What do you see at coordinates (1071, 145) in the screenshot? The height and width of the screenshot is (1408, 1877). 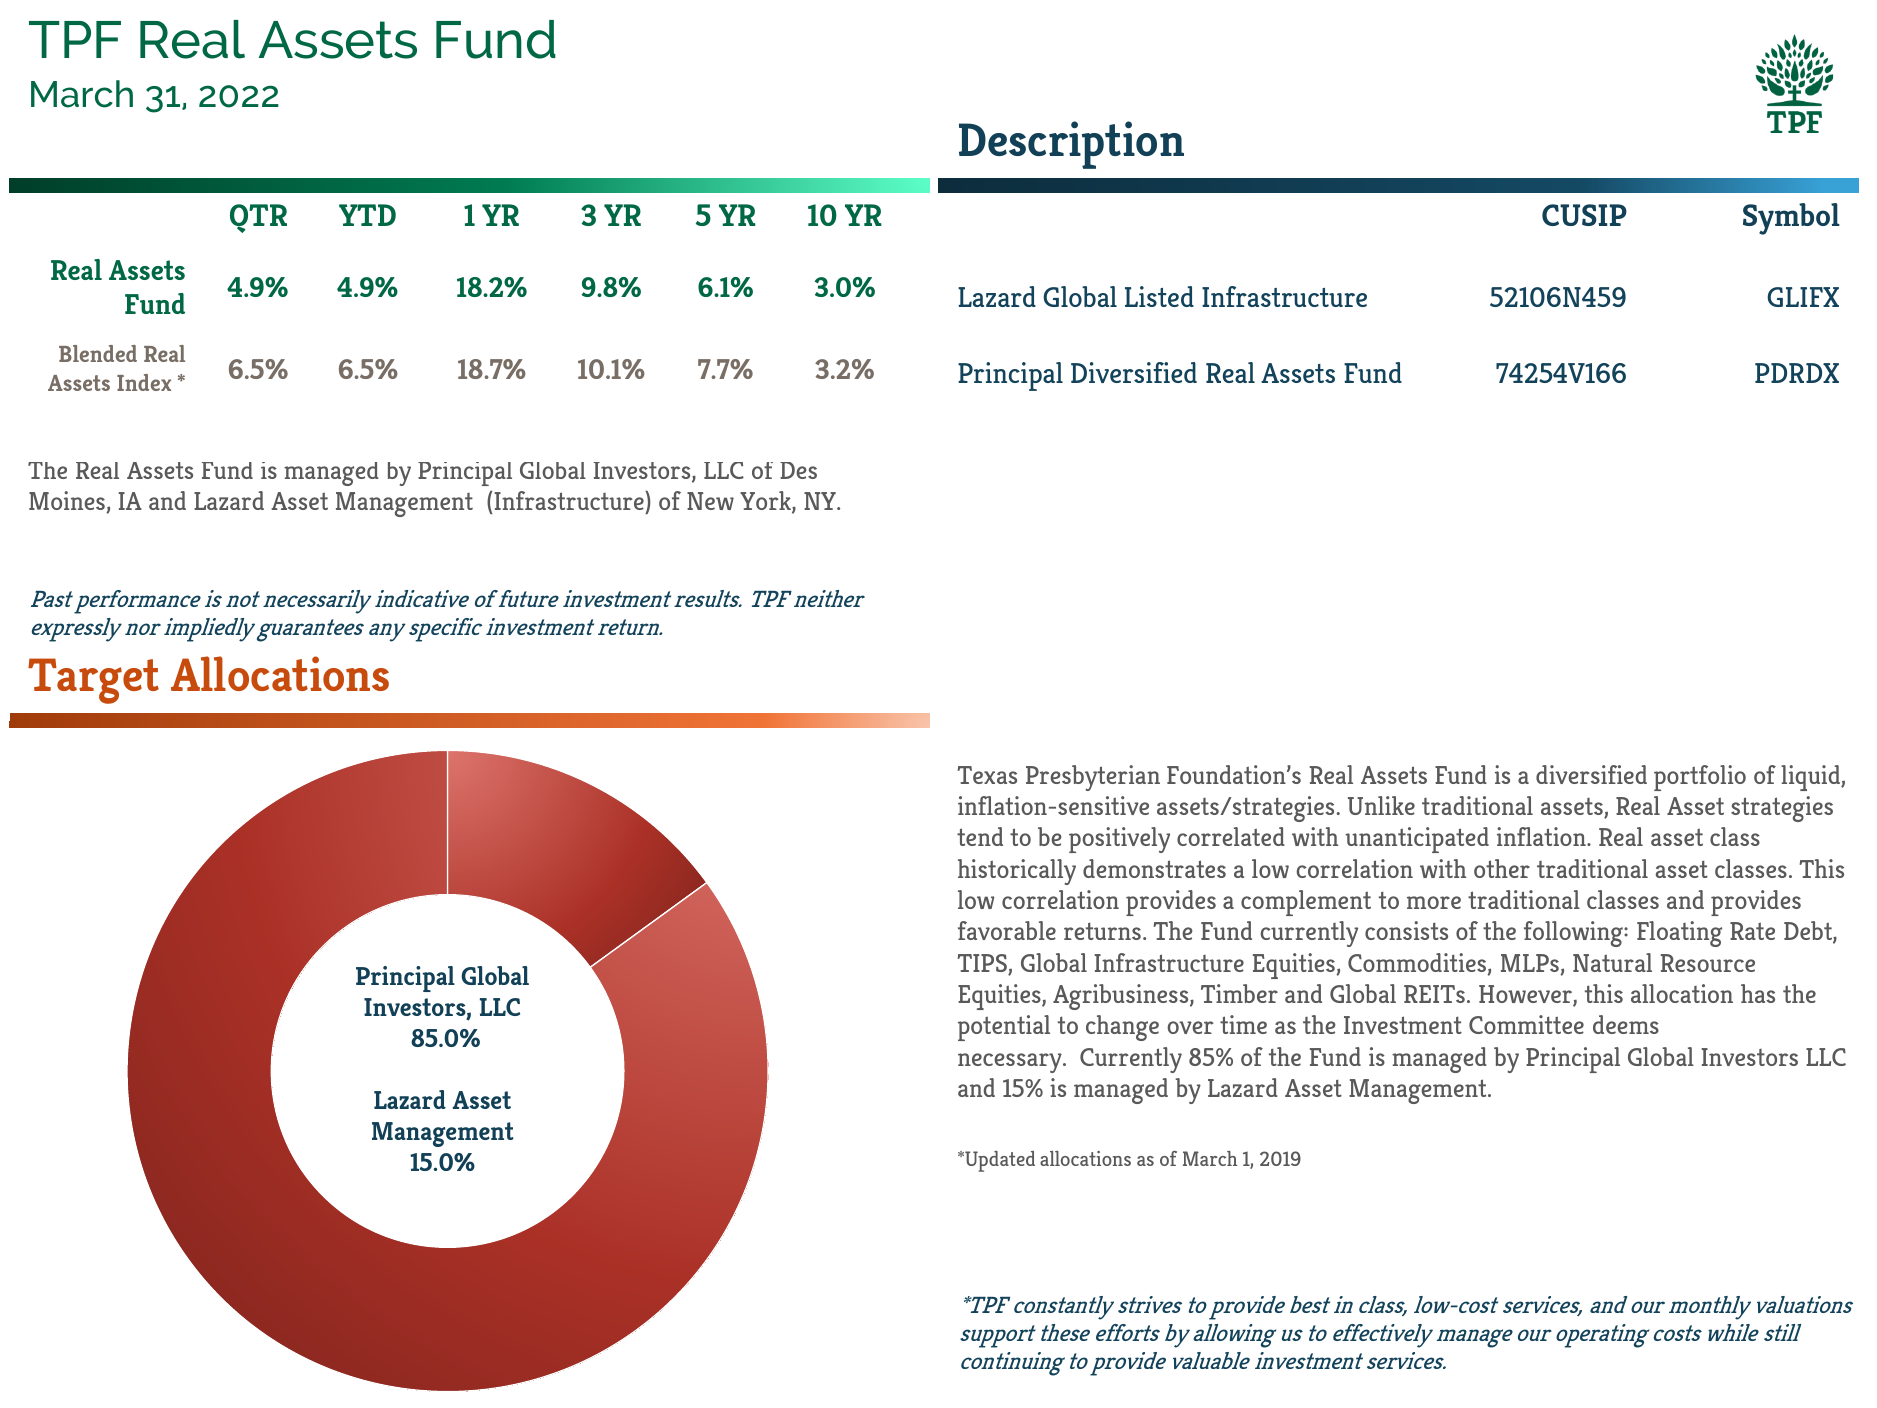 I see `Description` at bounding box center [1071, 145].
